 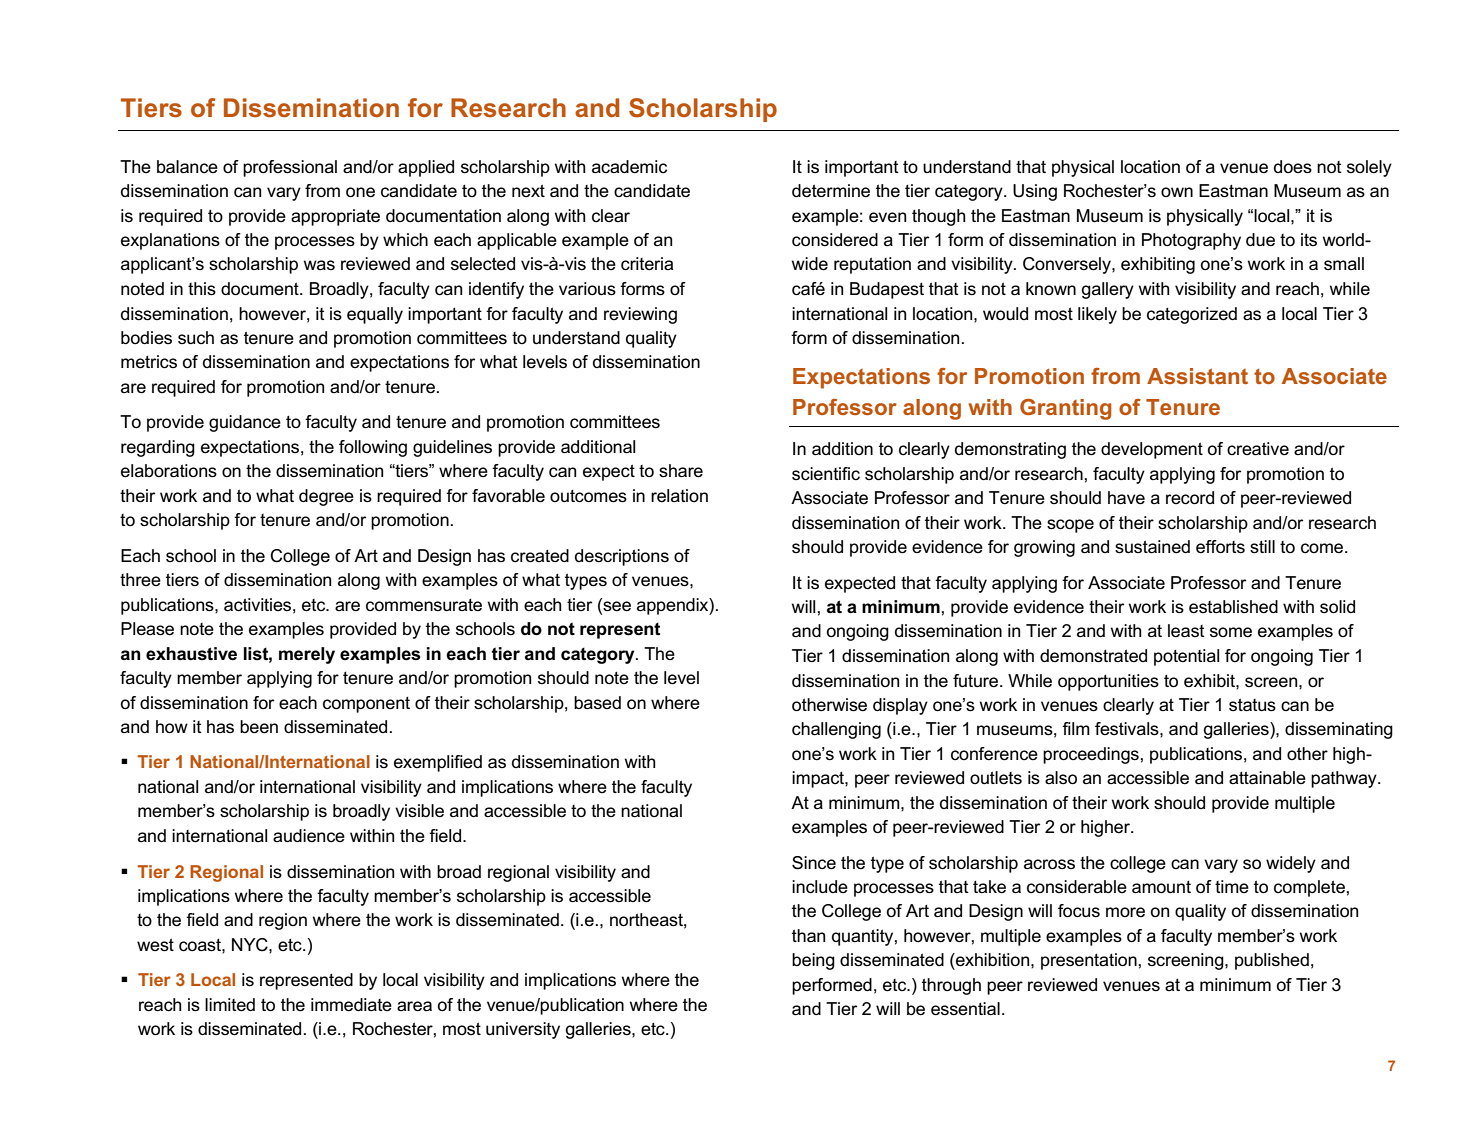 I want to click on status, so click(x=1252, y=705).
